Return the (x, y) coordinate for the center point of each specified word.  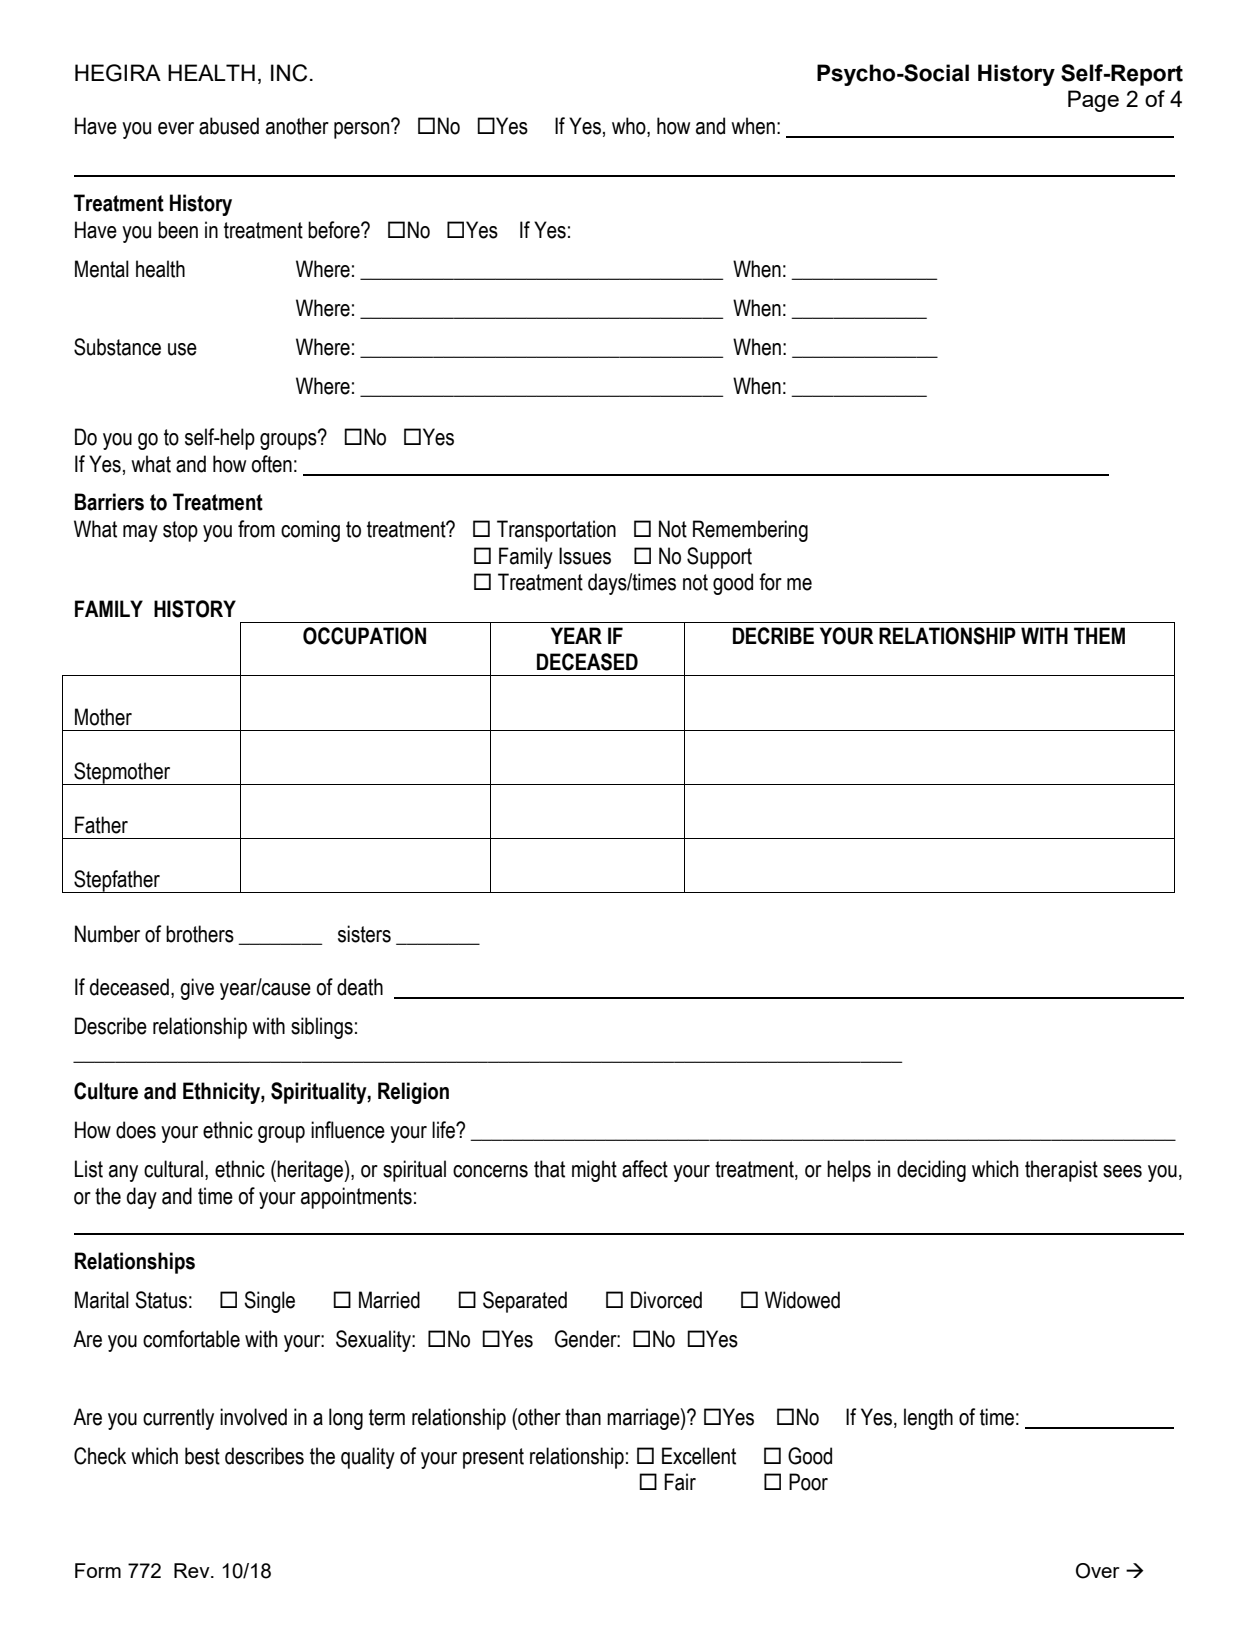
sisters (364, 934)
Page (1093, 101)
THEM (1099, 635)
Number (107, 934)
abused (229, 126)
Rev (193, 1570)
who (630, 126)
